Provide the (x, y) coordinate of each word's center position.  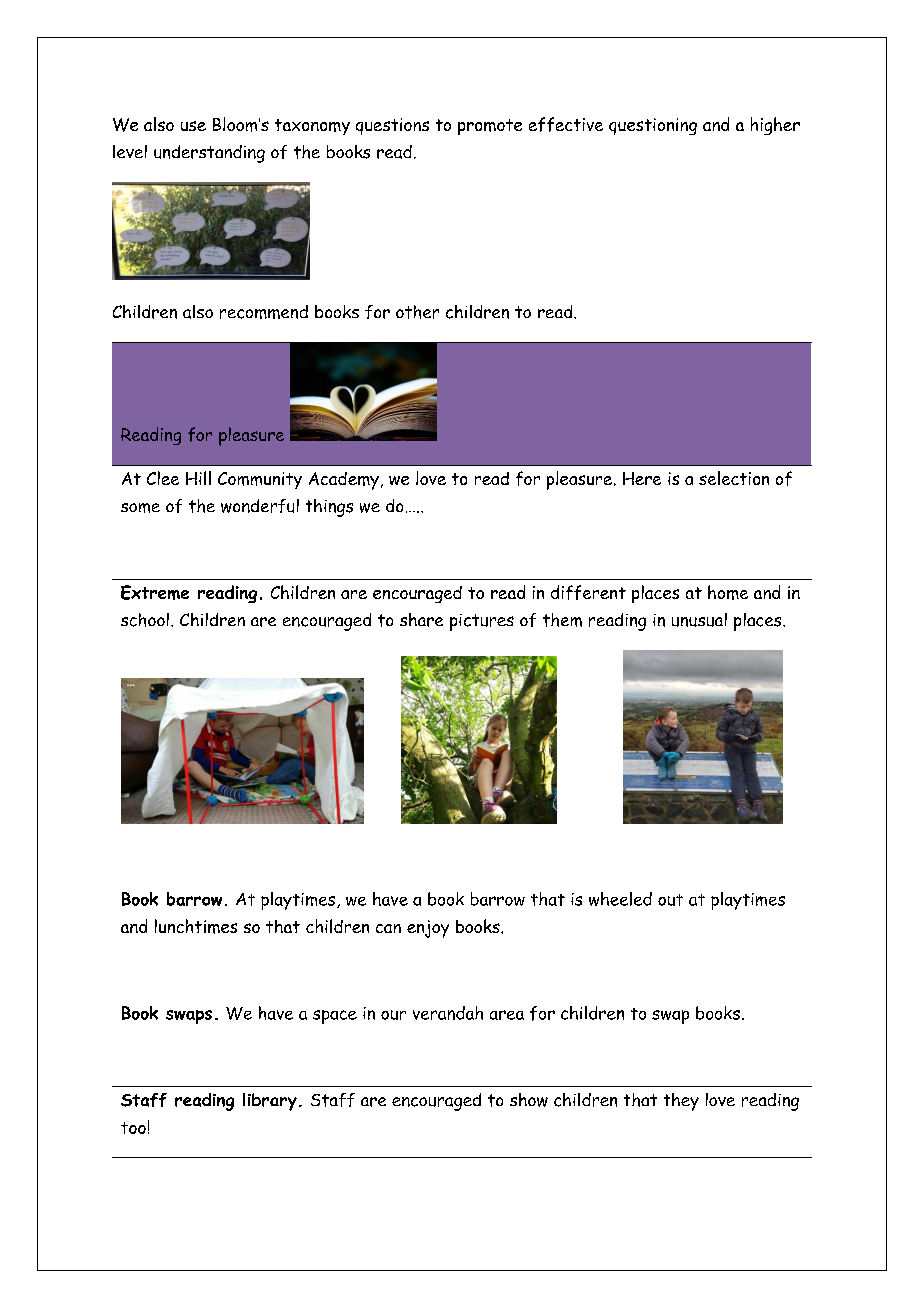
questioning (653, 126)
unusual (699, 620)
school (145, 620)
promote (490, 127)
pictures (482, 622)
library (270, 1102)
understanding (209, 154)
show (529, 1100)
